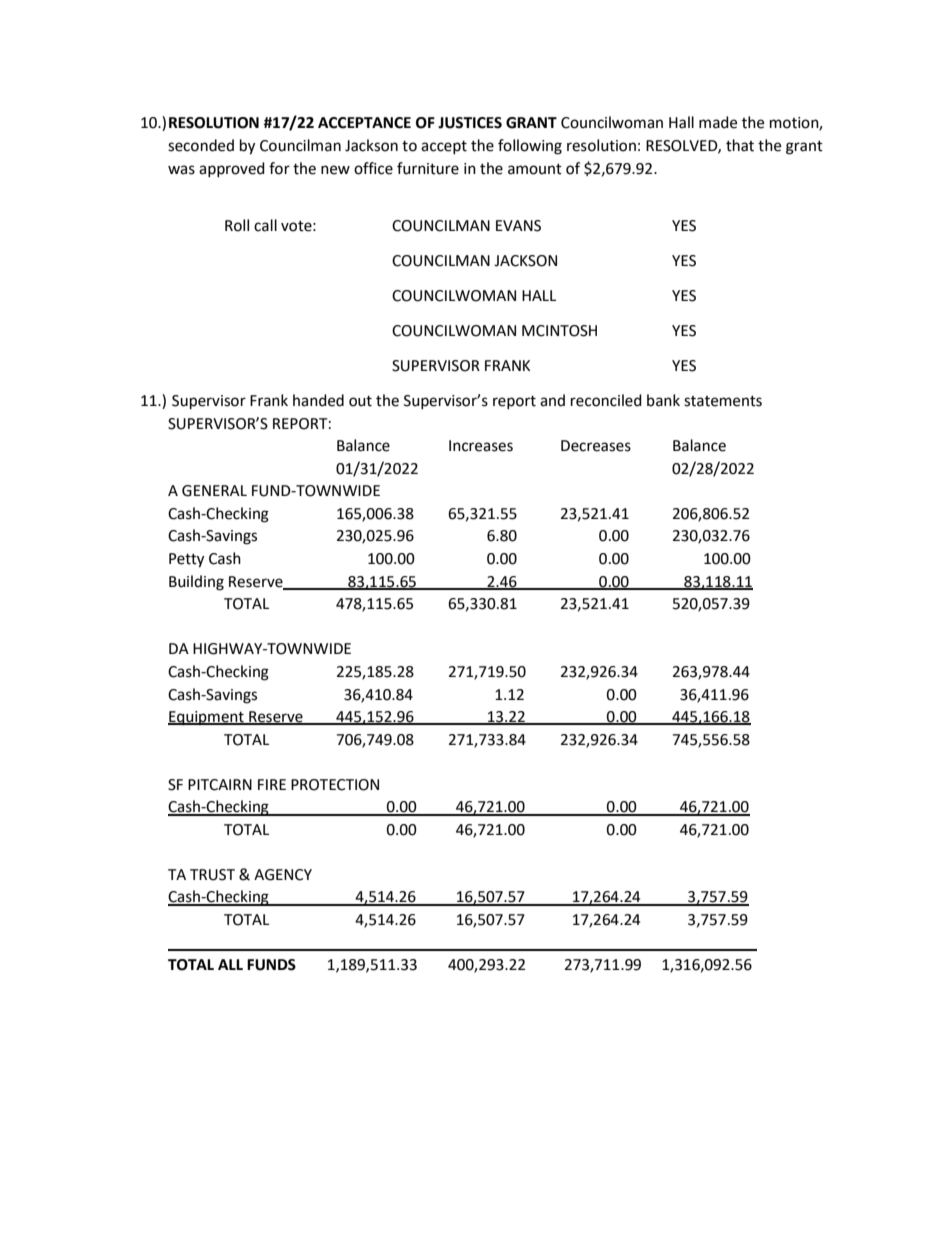 The height and width of the screenshot is (1233, 952). Describe the element at coordinates (481, 446) in the screenshot. I see `Increases` at that location.
